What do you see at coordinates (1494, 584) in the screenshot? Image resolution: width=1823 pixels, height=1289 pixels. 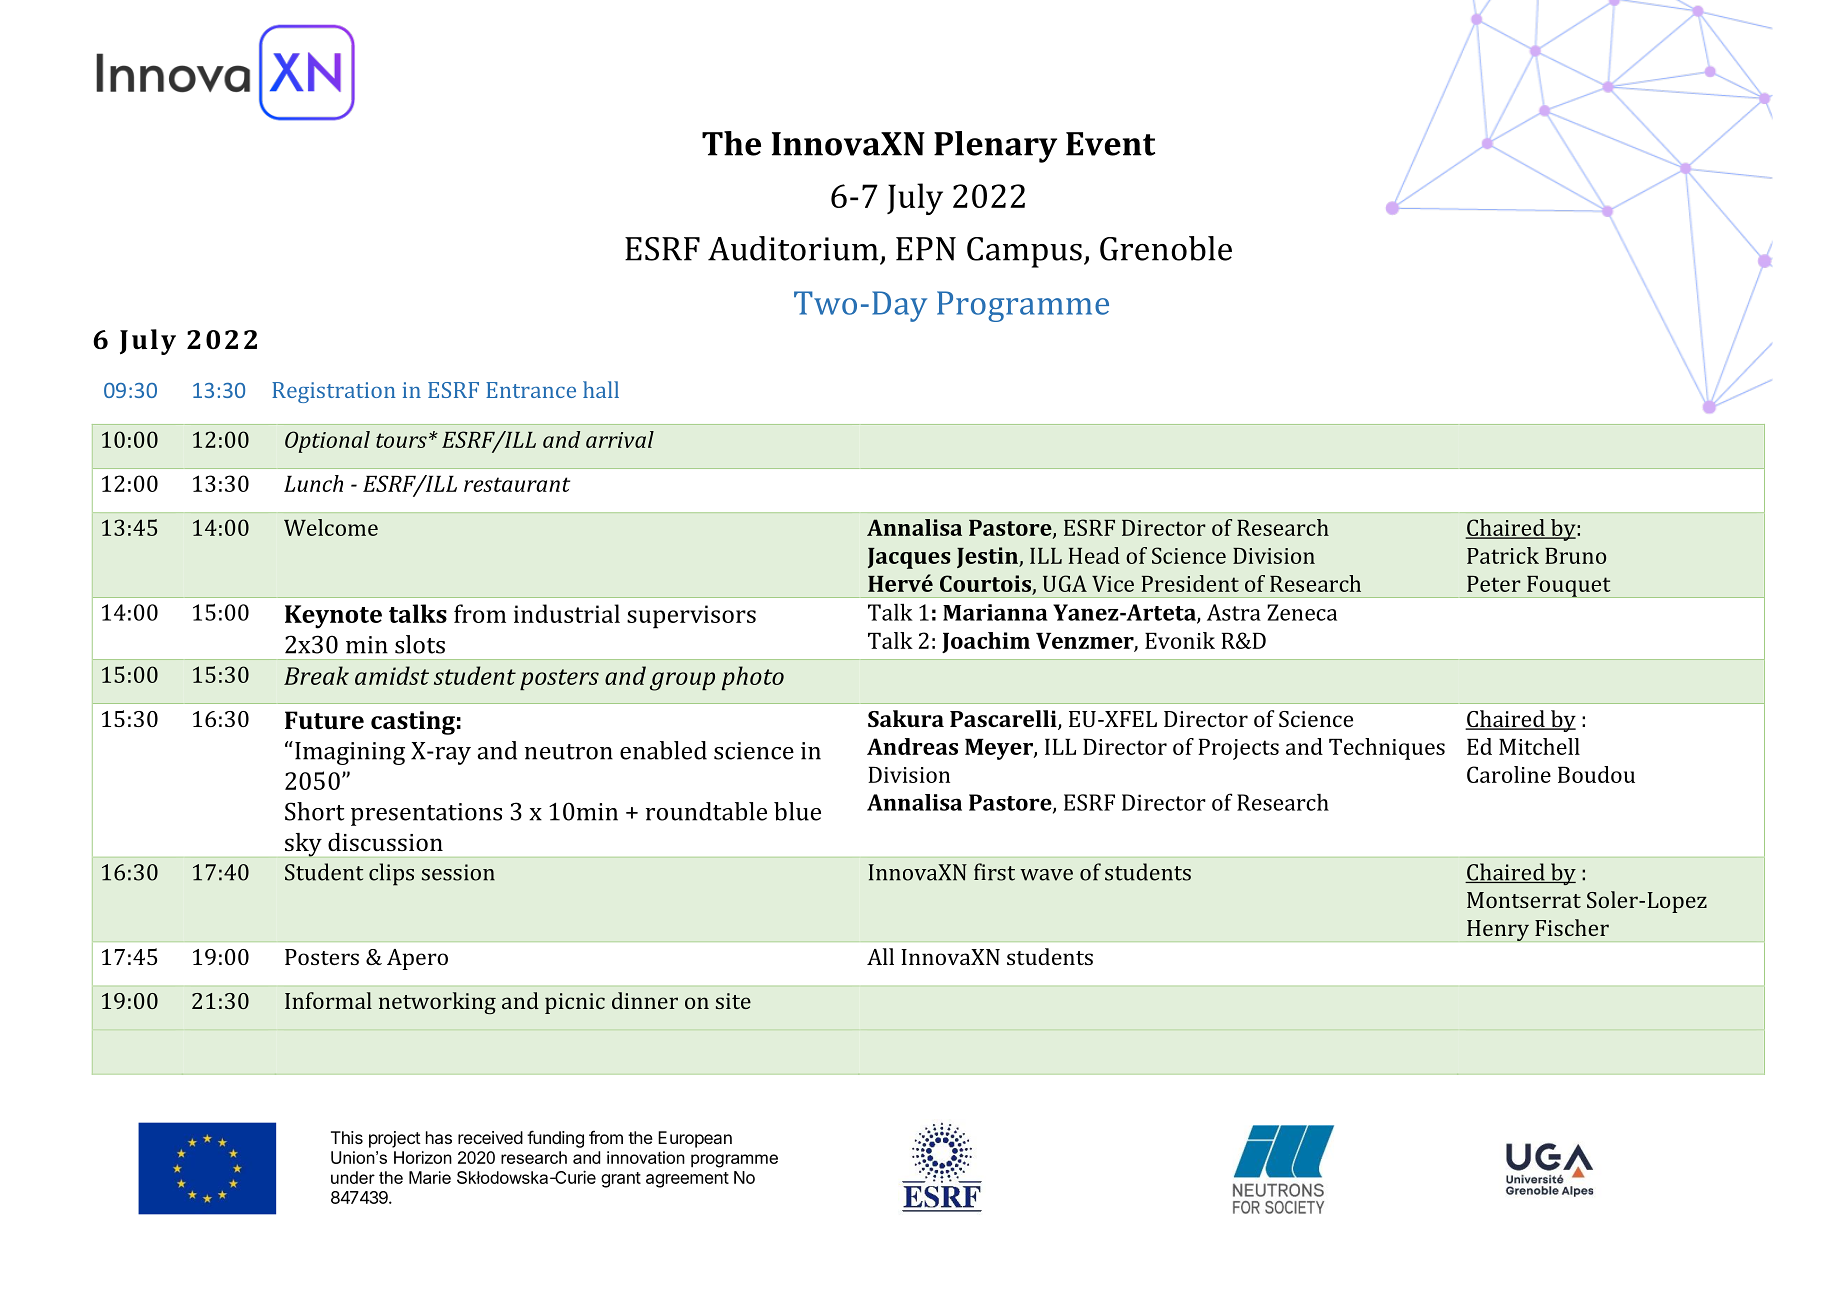 I see `Peter` at bounding box center [1494, 584].
